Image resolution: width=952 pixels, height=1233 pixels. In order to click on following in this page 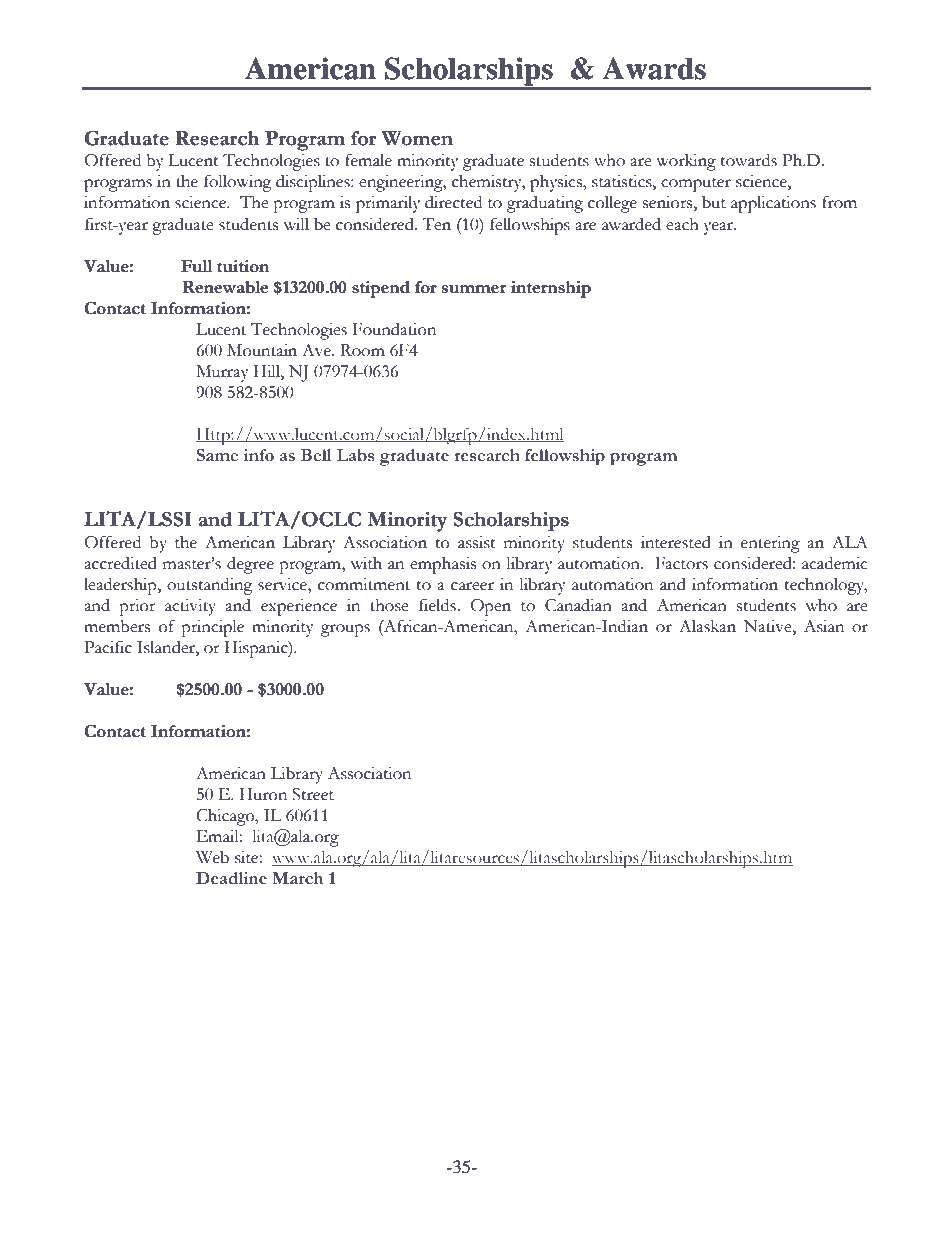, I will do `click(238, 183)`.
